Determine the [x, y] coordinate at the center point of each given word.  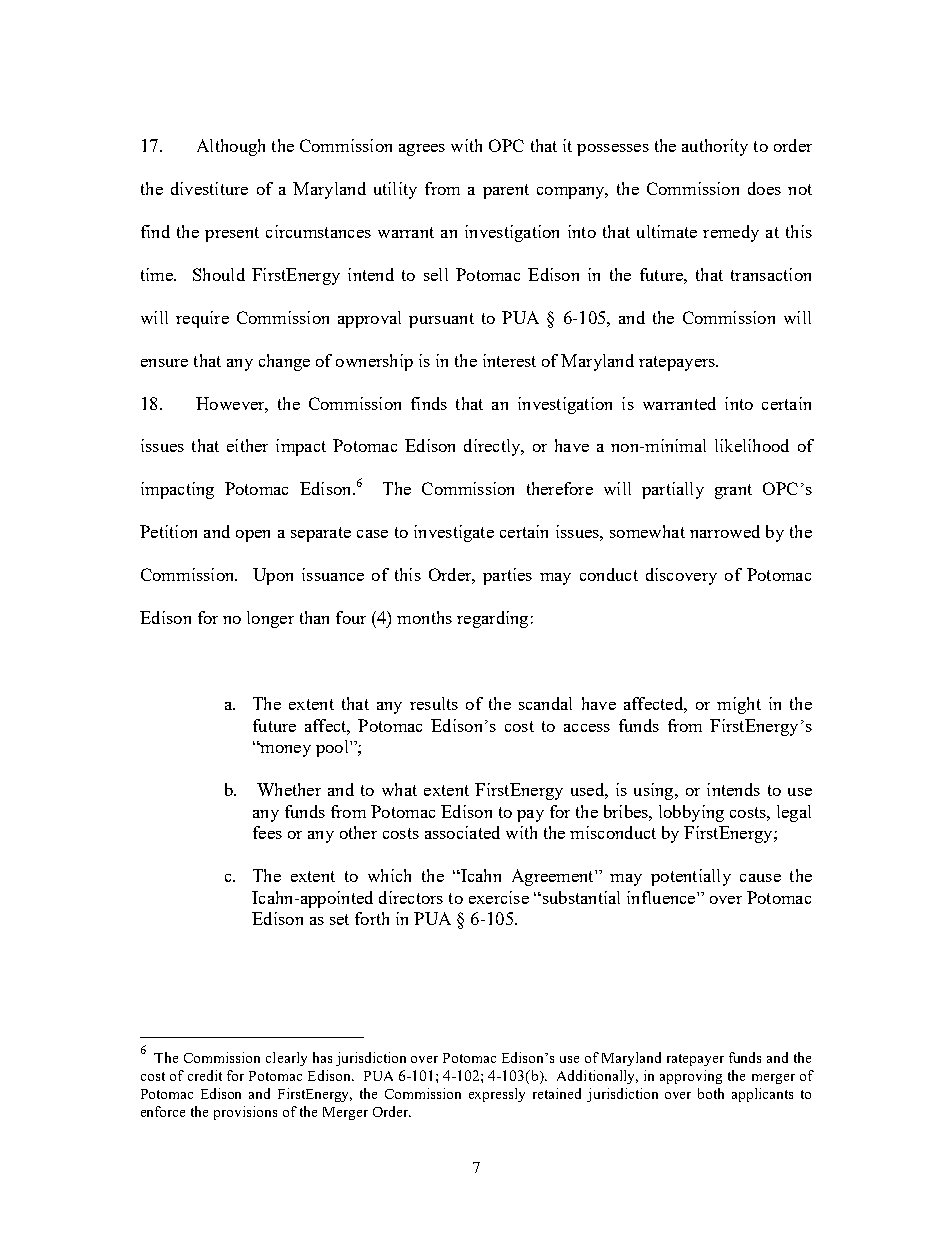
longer [270, 619]
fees [267, 832]
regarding [492, 619]
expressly [497, 1095]
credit [205, 1075]
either [247, 445]
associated [462, 832]
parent [506, 191]
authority [715, 147]
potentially [691, 877]
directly [493, 447]
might [739, 705]
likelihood [752, 445]
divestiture [209, 188]
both [711, 1093]
